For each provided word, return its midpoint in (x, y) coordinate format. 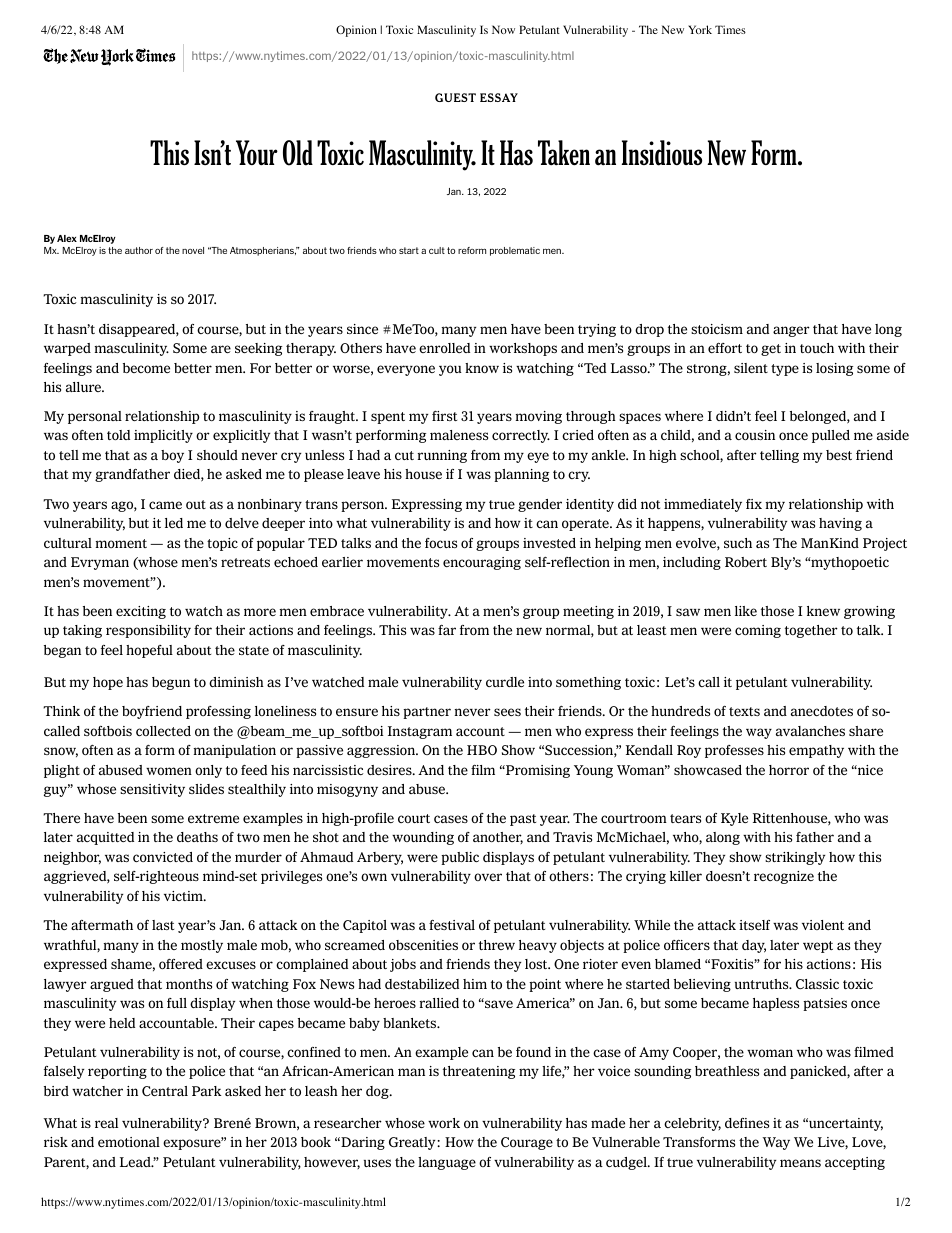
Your (257, 152)
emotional (129, 1142)
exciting (141, 612)
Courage (527, 1143)
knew (823, 611)
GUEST (455, 97)
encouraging (482, 563)
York (700, 29)
